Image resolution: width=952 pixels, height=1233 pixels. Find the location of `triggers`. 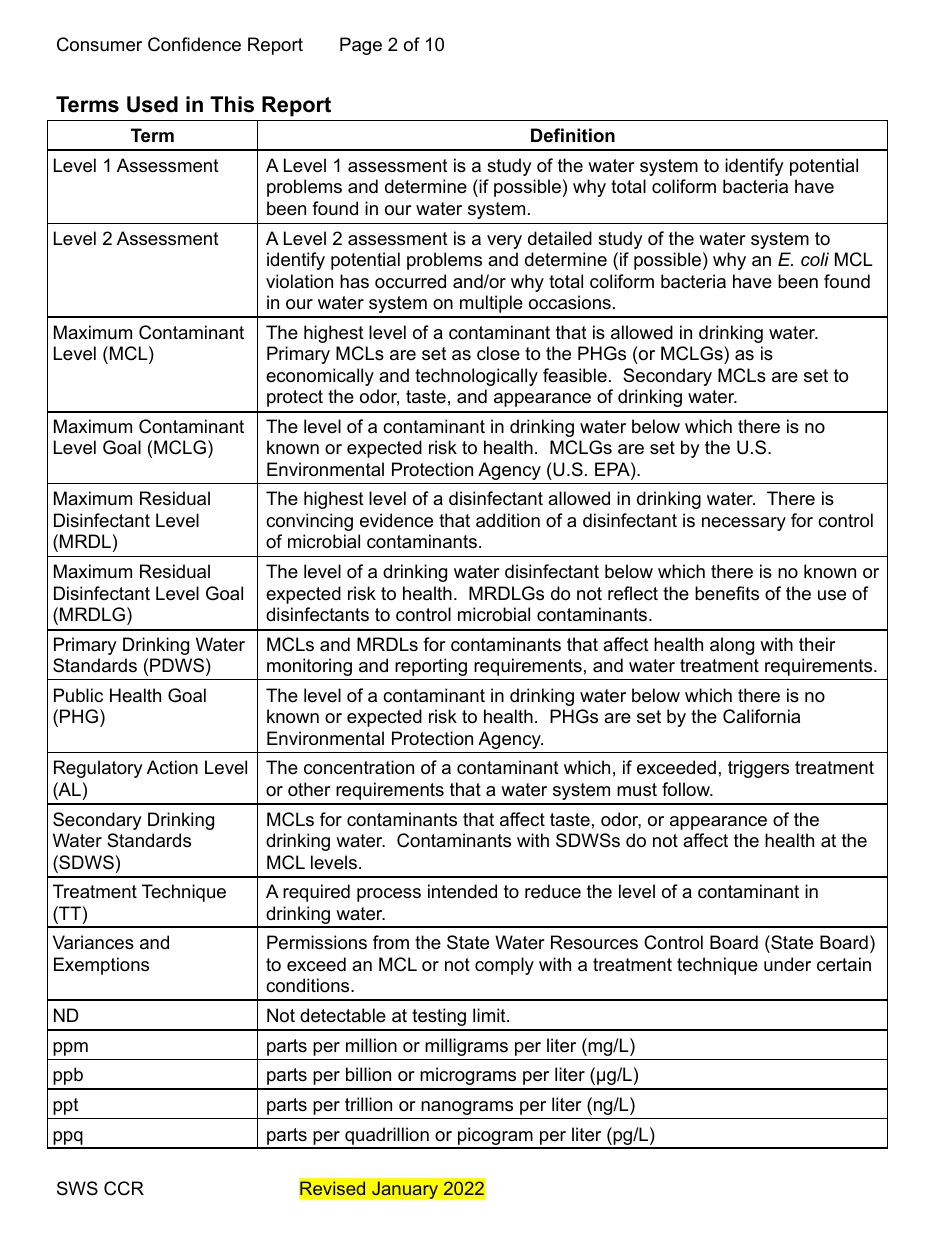

triggers is located at coordinates (758, 769).
